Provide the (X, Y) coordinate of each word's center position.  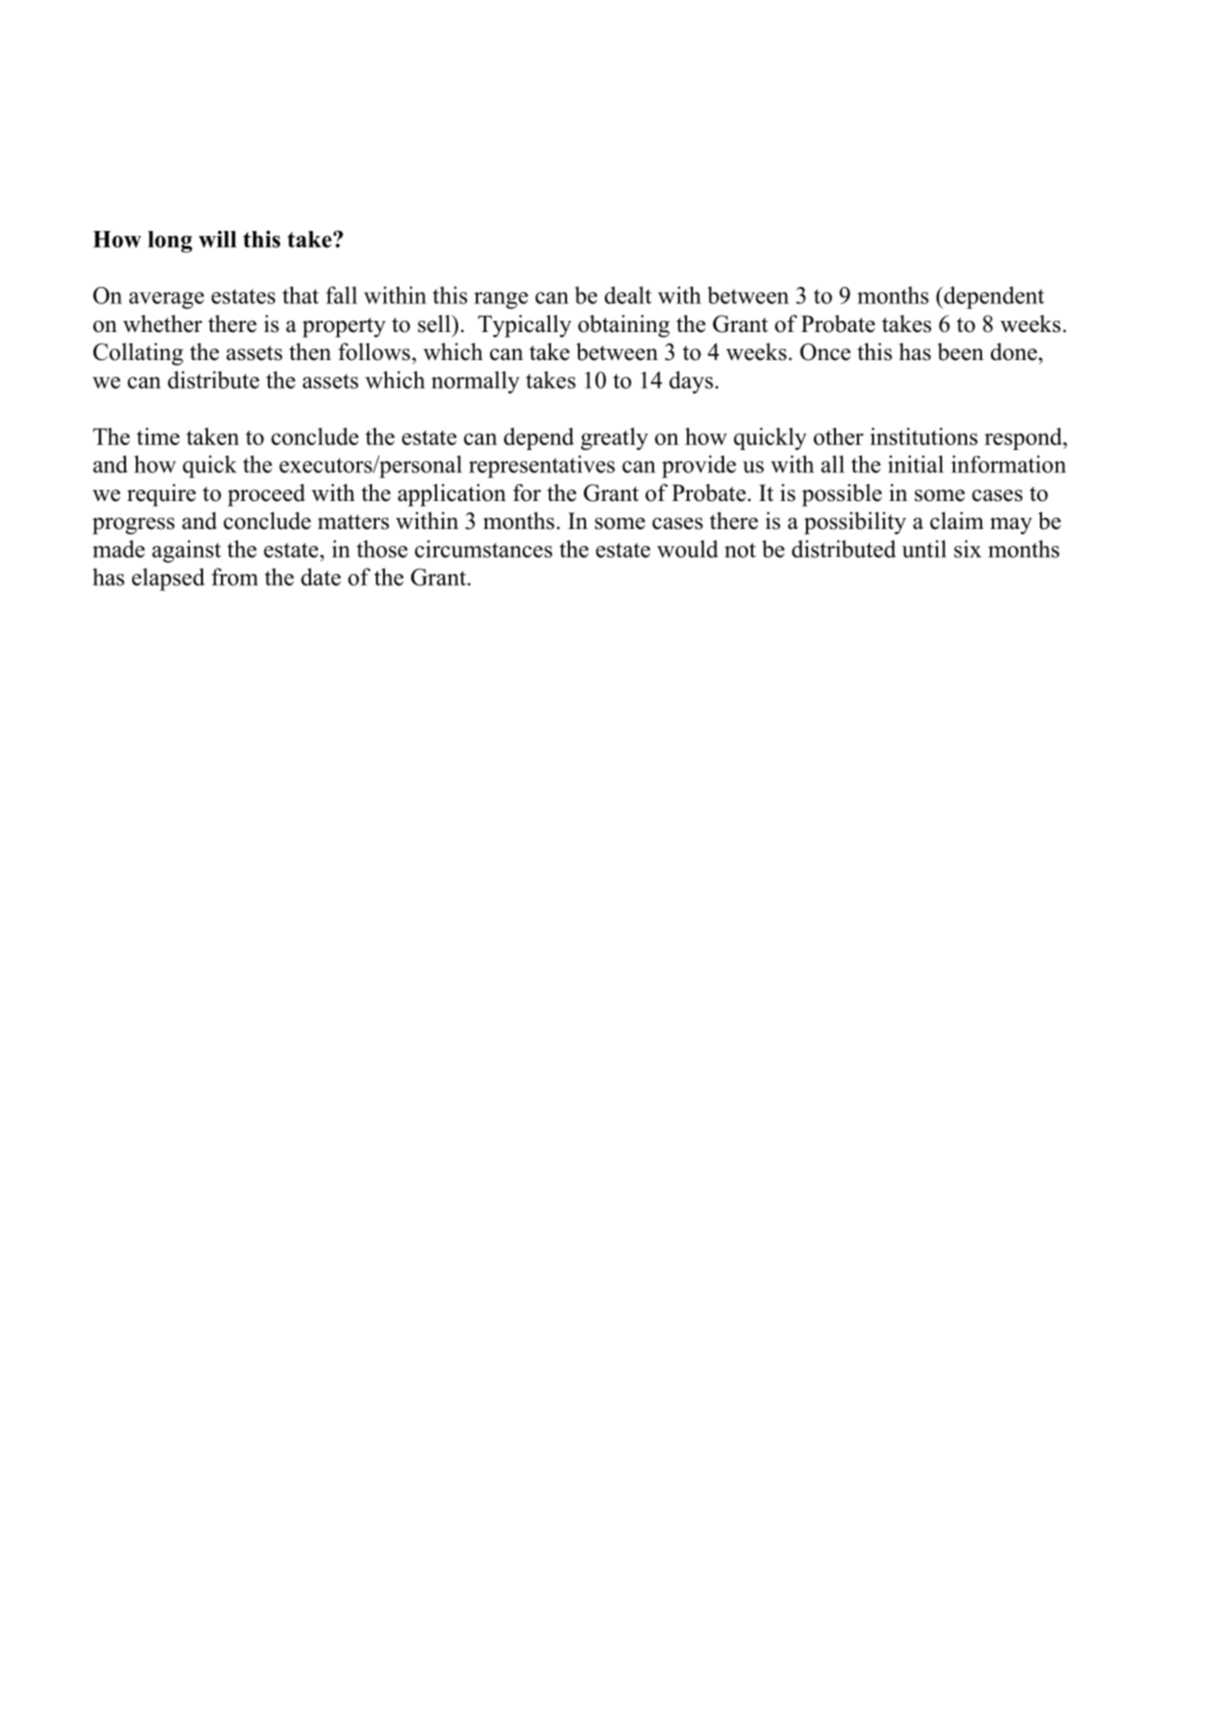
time (158, 436)
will (217, 239)
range (501, 300)
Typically (524, 326)
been (960, 352)
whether (162, 324)
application (452, 495)
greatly (614, 438)
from (234, 577)
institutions (924, 436)
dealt (628, 295)
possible (842, 495)
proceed (266, 495)
